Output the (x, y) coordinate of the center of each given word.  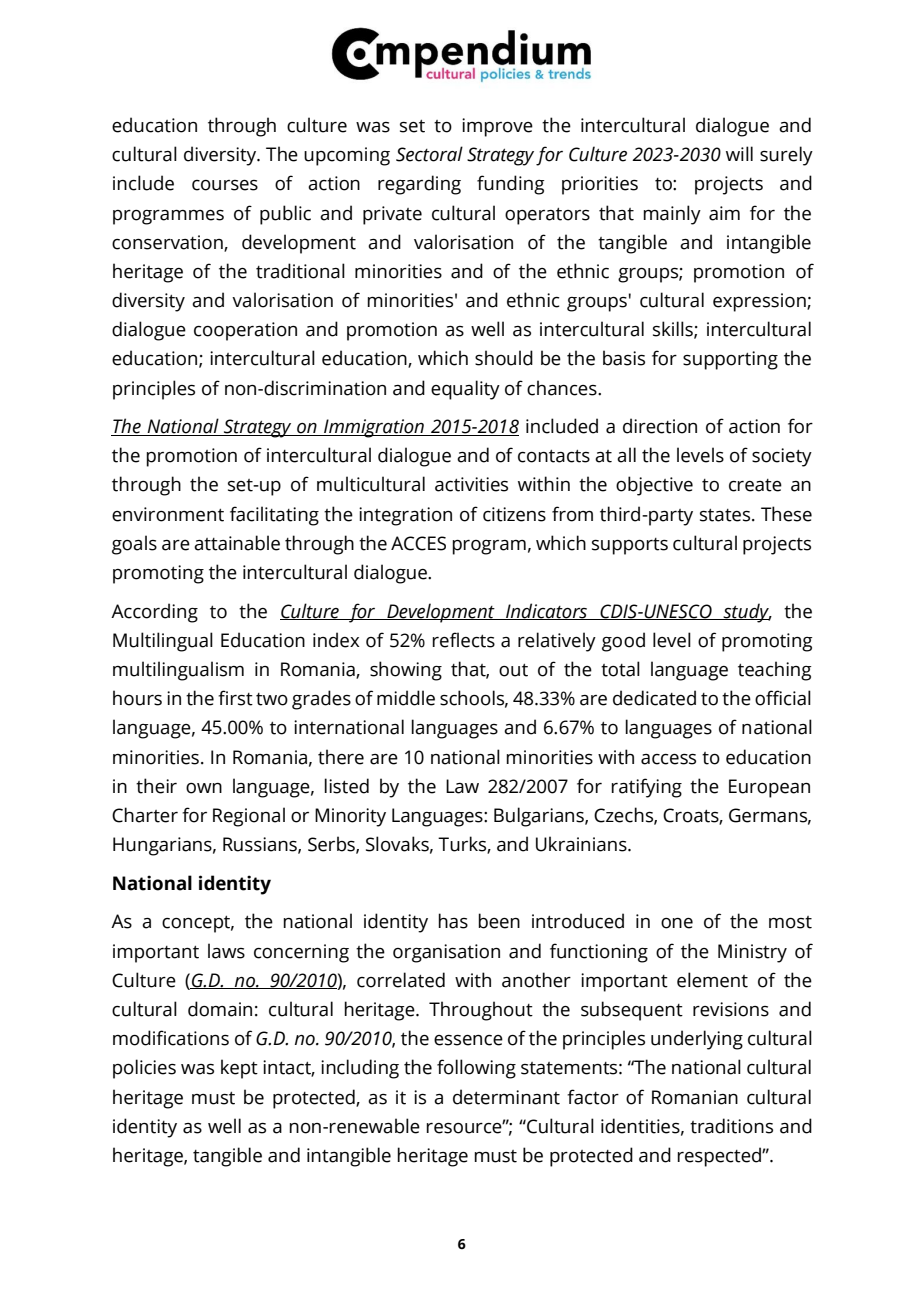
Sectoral (429, 154)
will (739, 153)
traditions (731, 1126)
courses (225, 185)
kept (239, 1069)
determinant (506, 1097)
